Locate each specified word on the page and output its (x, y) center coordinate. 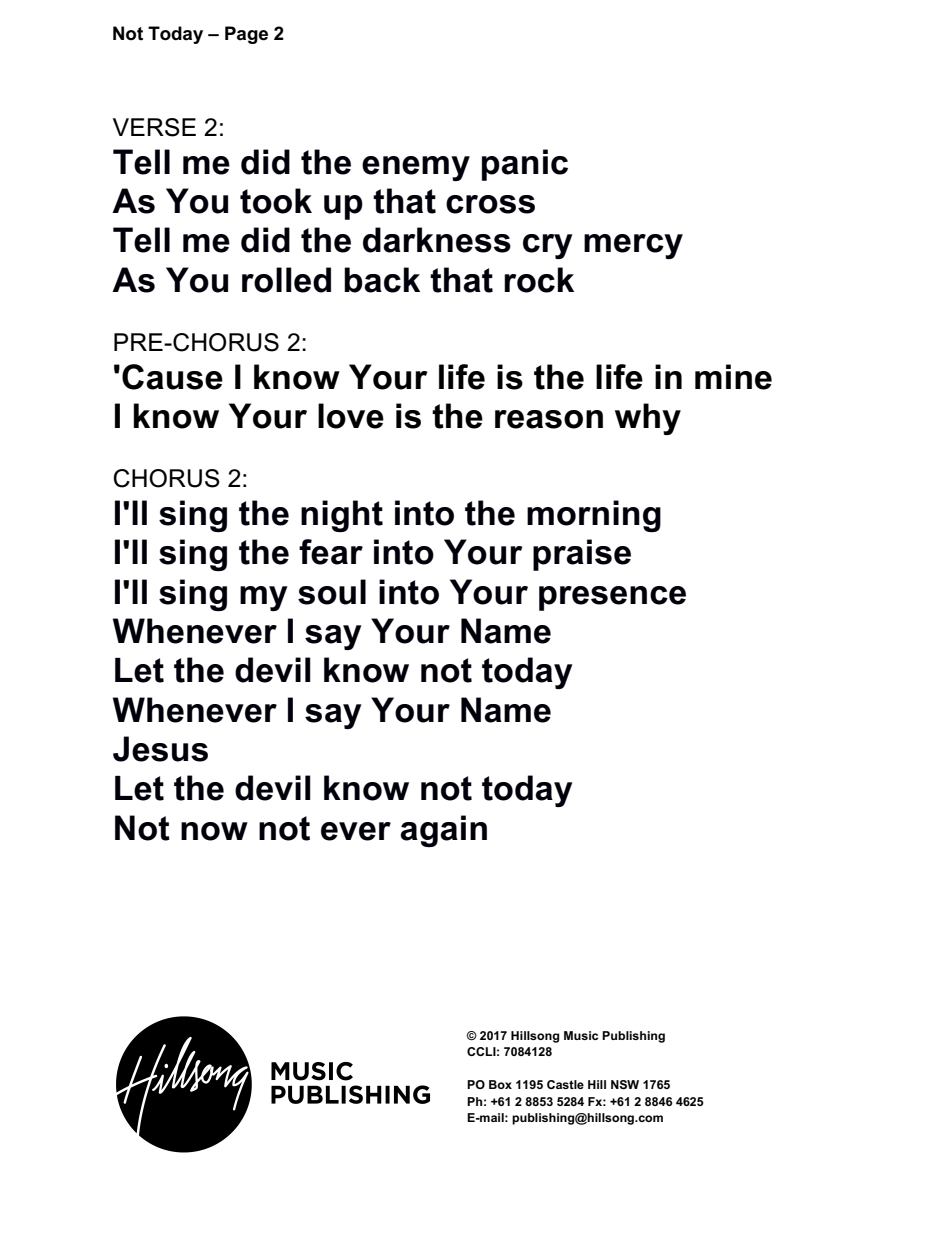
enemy (416, 168)
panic (525, 165)
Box (500, 1084)
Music (581, 1035)
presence (612, 598)
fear (331, 552)
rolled (286, 280)
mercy (633, 246)
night (342, 516)
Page (246, 35)
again (443, 831)
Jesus (160, 749)
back (382, 280)
